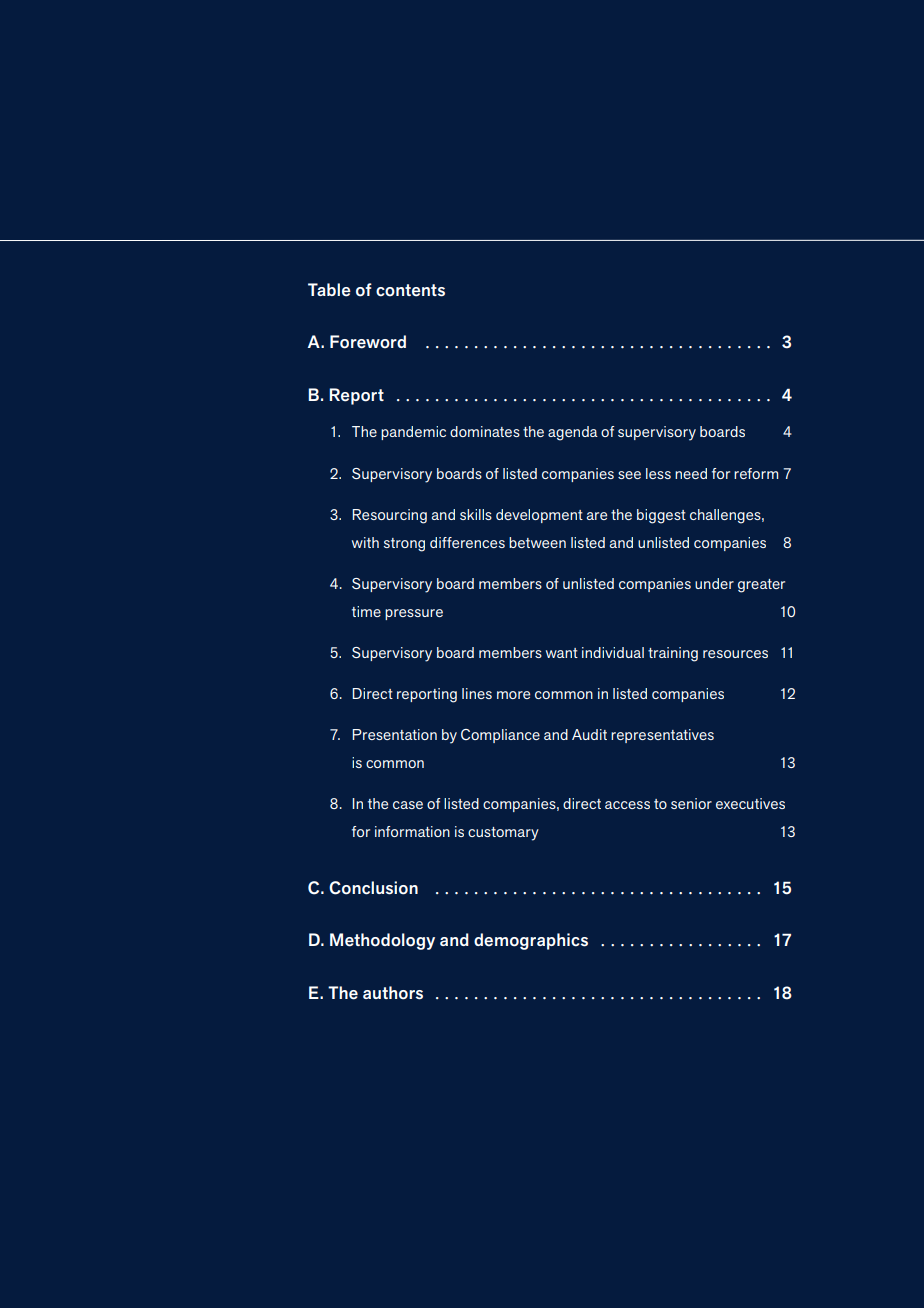 This document has height=1308, width=924. What do you see at coordinates (756, 473) in the document?
I see `reform` at bounding box center [756, 473].
